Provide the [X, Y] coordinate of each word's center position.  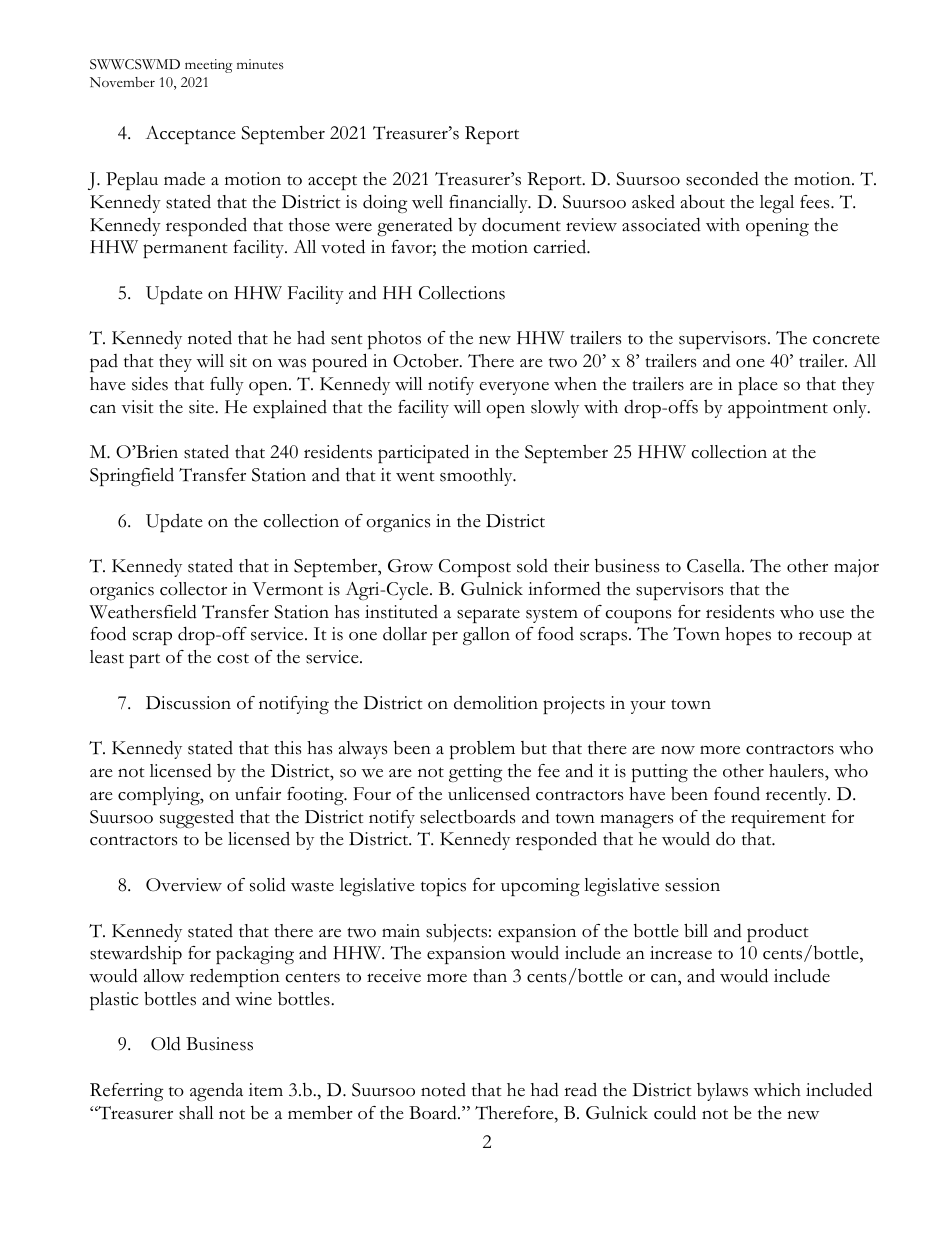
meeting [208, 66]
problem [482, 750]
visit [137, 407]
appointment [778, 409]
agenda [216, 1092]
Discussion [188, 703]
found [737, 794]
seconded [722, 178]
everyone [514, 388]
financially [489, 204]
